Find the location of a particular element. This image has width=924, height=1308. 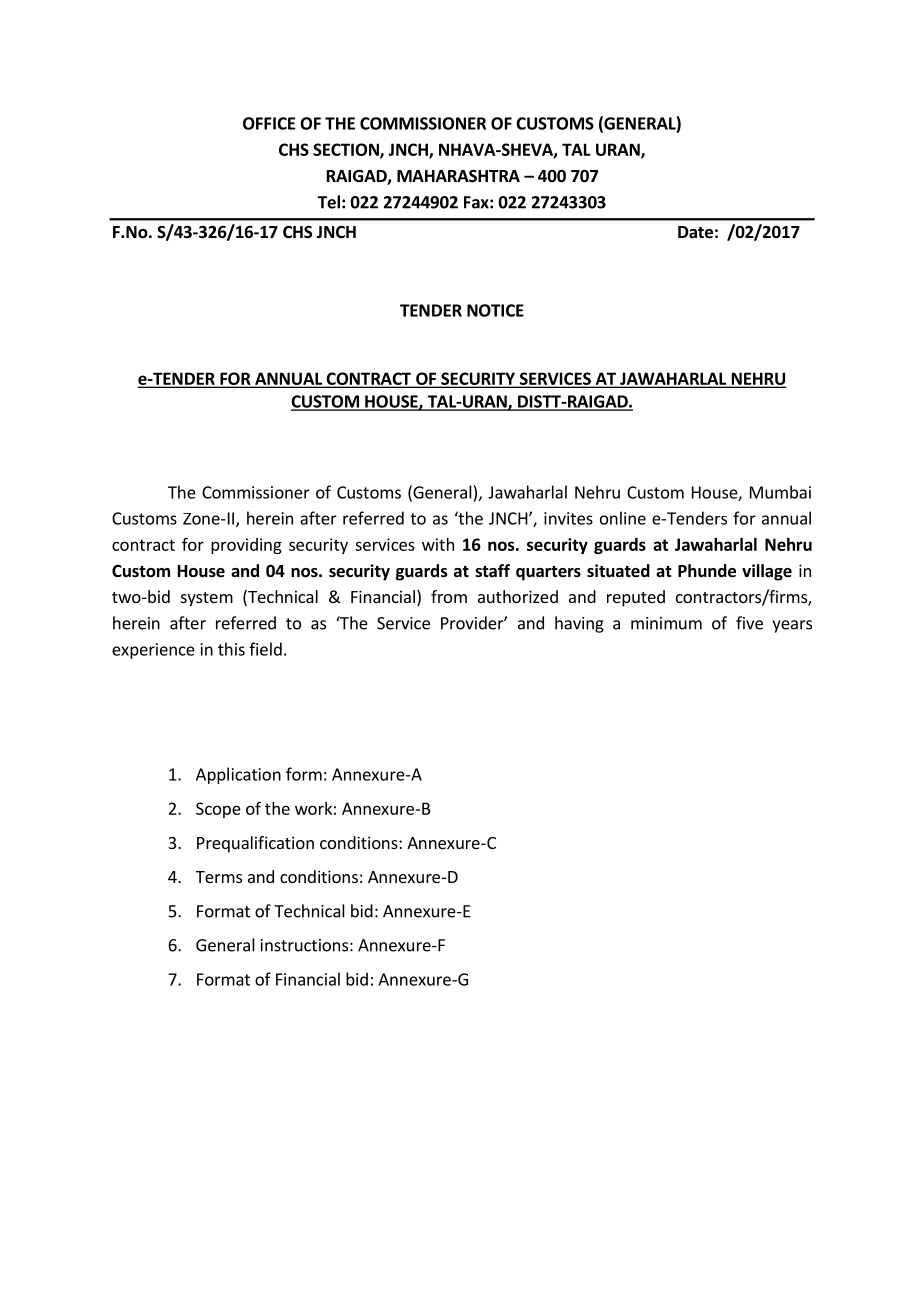

MAHARASHTRA is located at coordinates (458, 176).
